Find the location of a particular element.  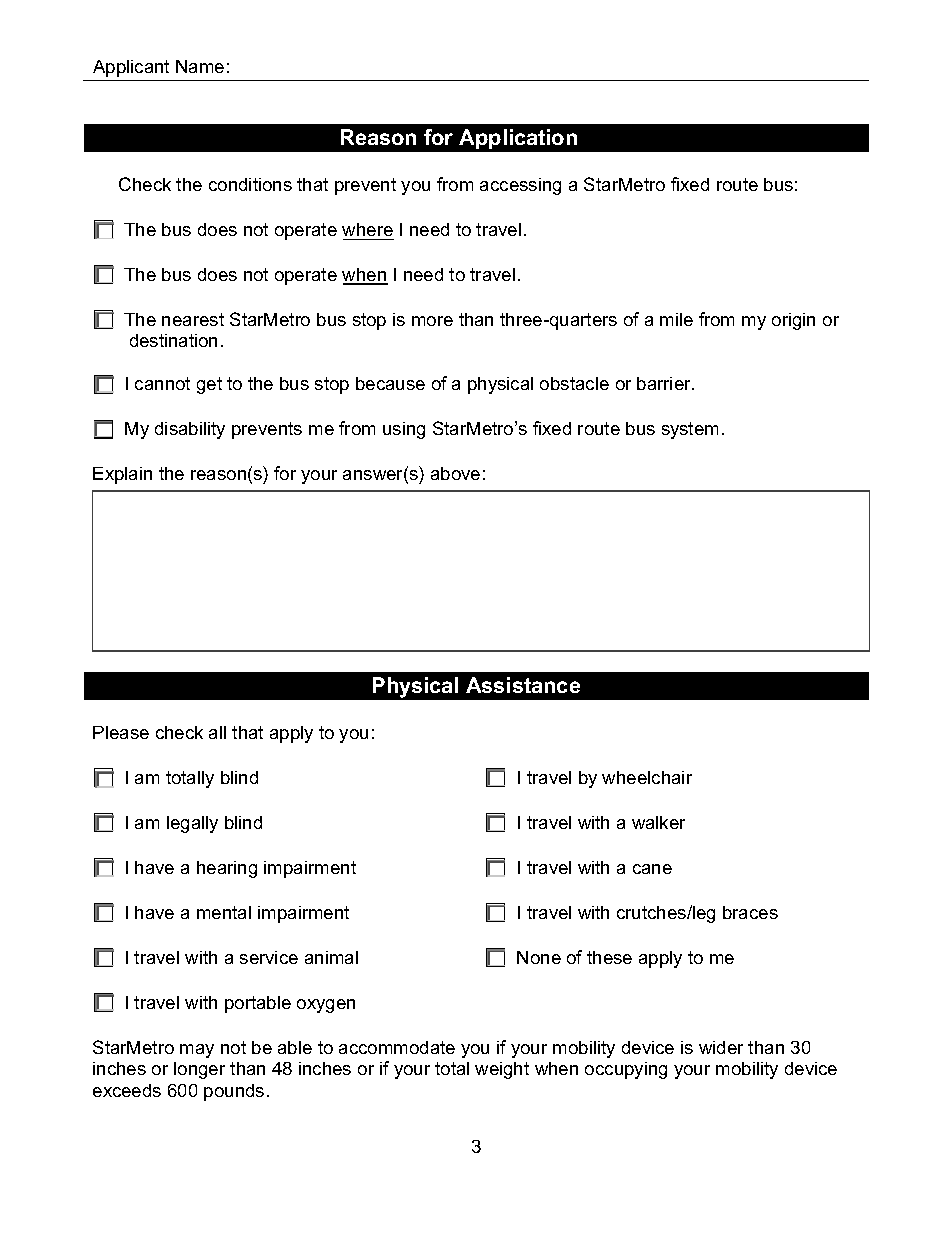

hearing is located at coordinates (227, 869).
